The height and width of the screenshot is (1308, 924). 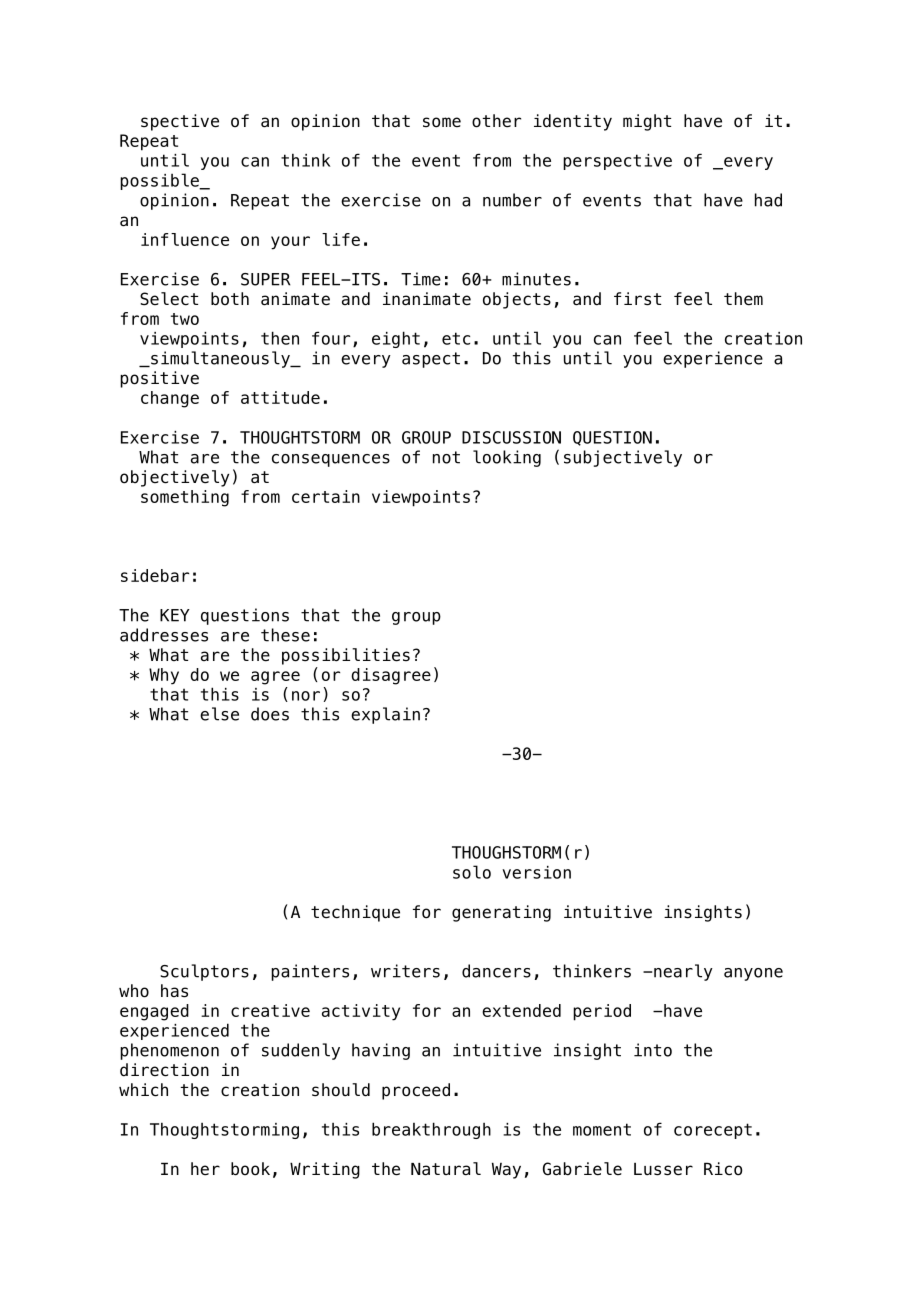 I want to click on might, so click(x=647, y=122).
